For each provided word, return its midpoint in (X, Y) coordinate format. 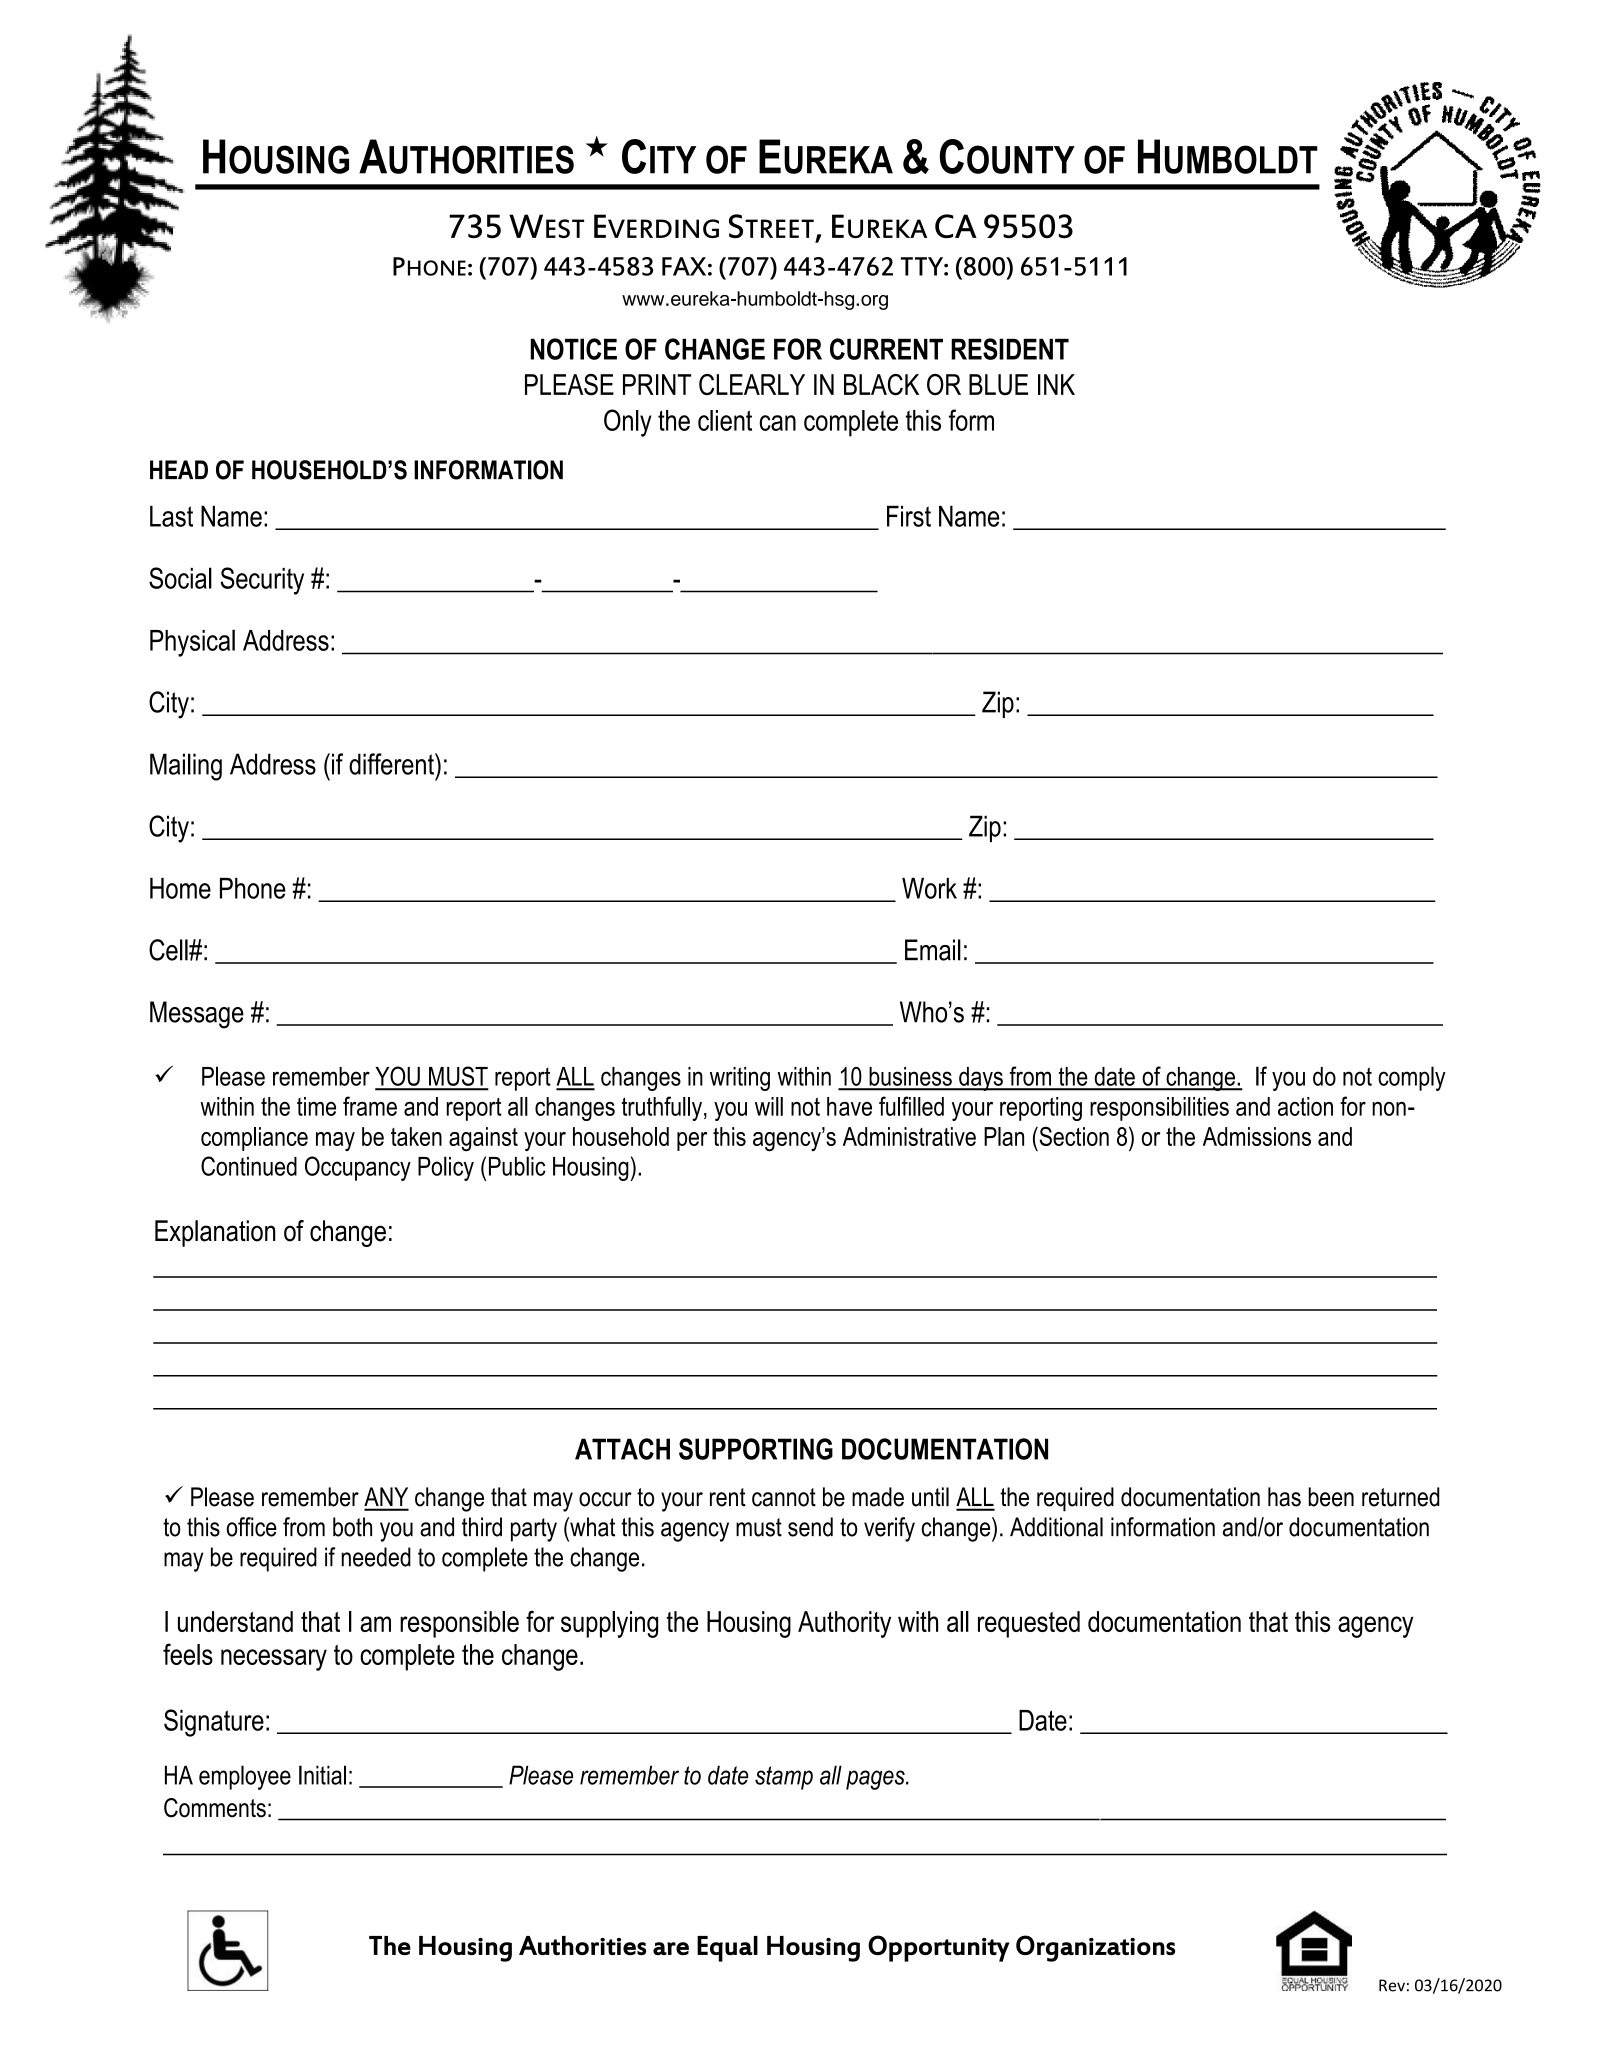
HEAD (179, 469)
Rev (1392, 1985)
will (769, 1106)
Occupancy (358, 1168)
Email (933, 950)
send (810, 1527)
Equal (727, 1949)
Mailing (186, 767)
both (352, 1527)
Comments (215, 1808)
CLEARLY (752, 385)
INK (1056, 384)
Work (929, 888)
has (1284, 1497)
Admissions (1257, 1136)
